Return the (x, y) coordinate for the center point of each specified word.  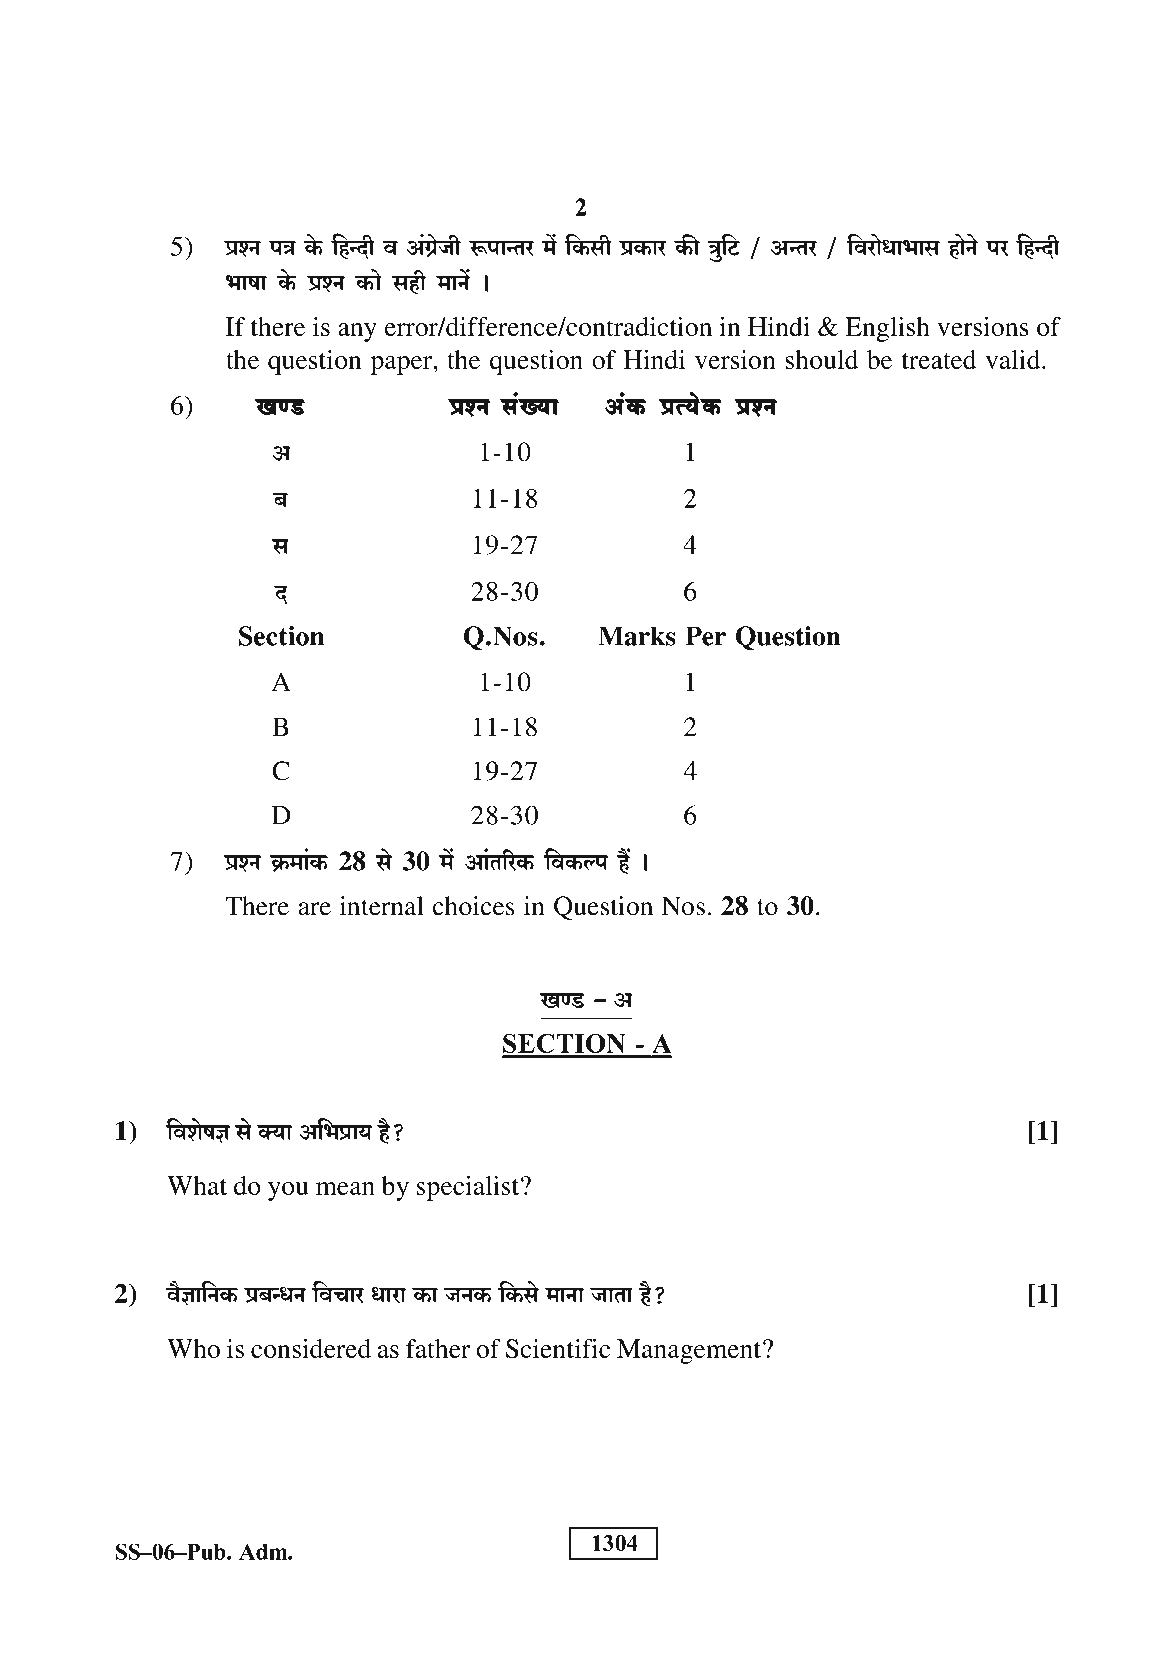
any (357, 332)
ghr (409, 282)
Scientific (558, 1348)
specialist (469, 1188)
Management (690, 1351)
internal (382, 906)
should (821, 359)
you (288, 1191)
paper (402, 365)
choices (474, 906)
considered (311, 1348)
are (315, 909)
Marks (637, 636)
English (887, 329)
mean (345, 1188)
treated (939, 359)
